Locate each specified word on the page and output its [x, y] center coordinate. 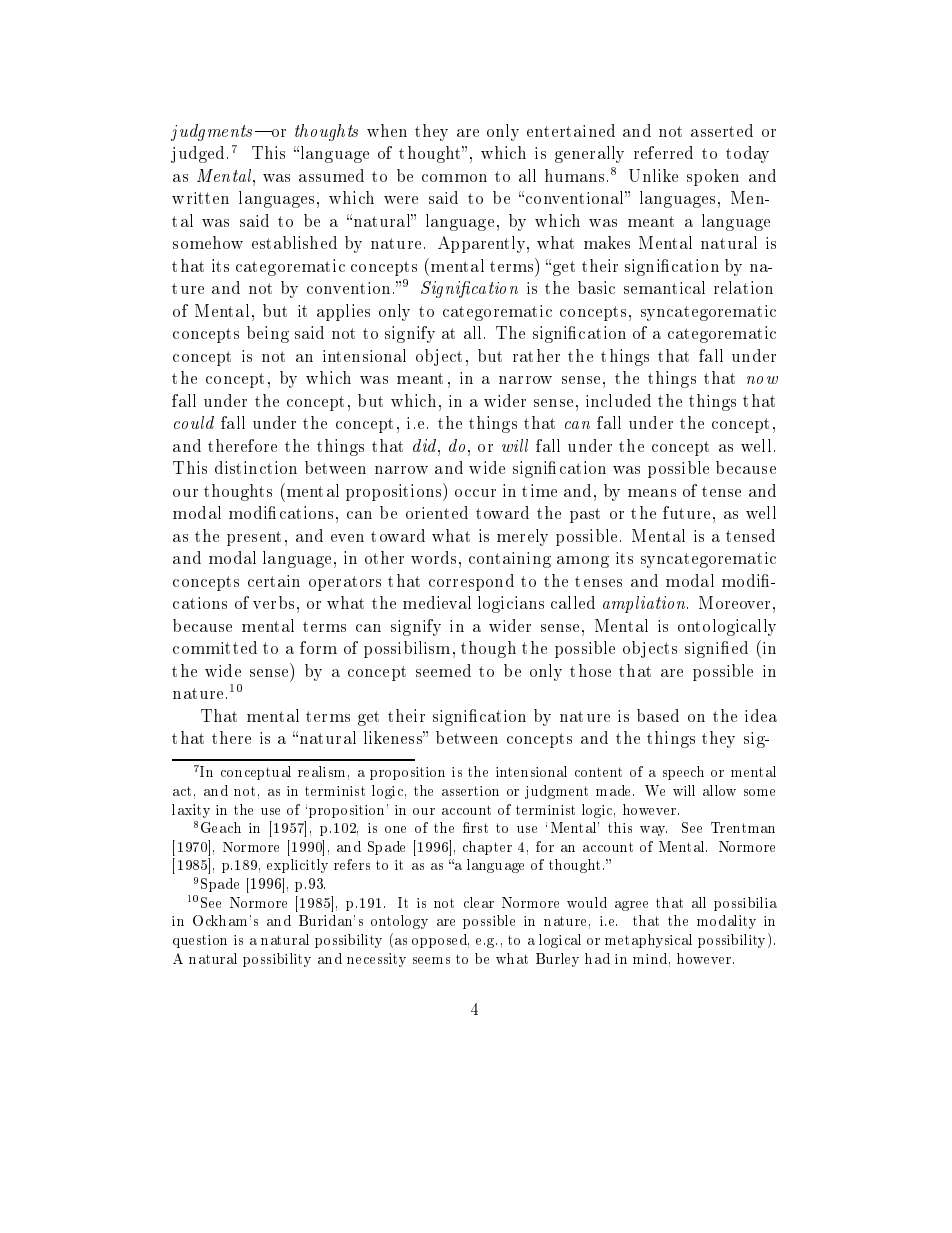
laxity [191, 811]
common [454, 178]
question [200, 941]
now [762, 380]
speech [683, 773]
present [254, 538]
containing [510, 560]
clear [479, 902]
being [268, 334]
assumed [331, 175]
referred [663, 152]
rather [536, 355]
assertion [470, 791]
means [652, 493]
